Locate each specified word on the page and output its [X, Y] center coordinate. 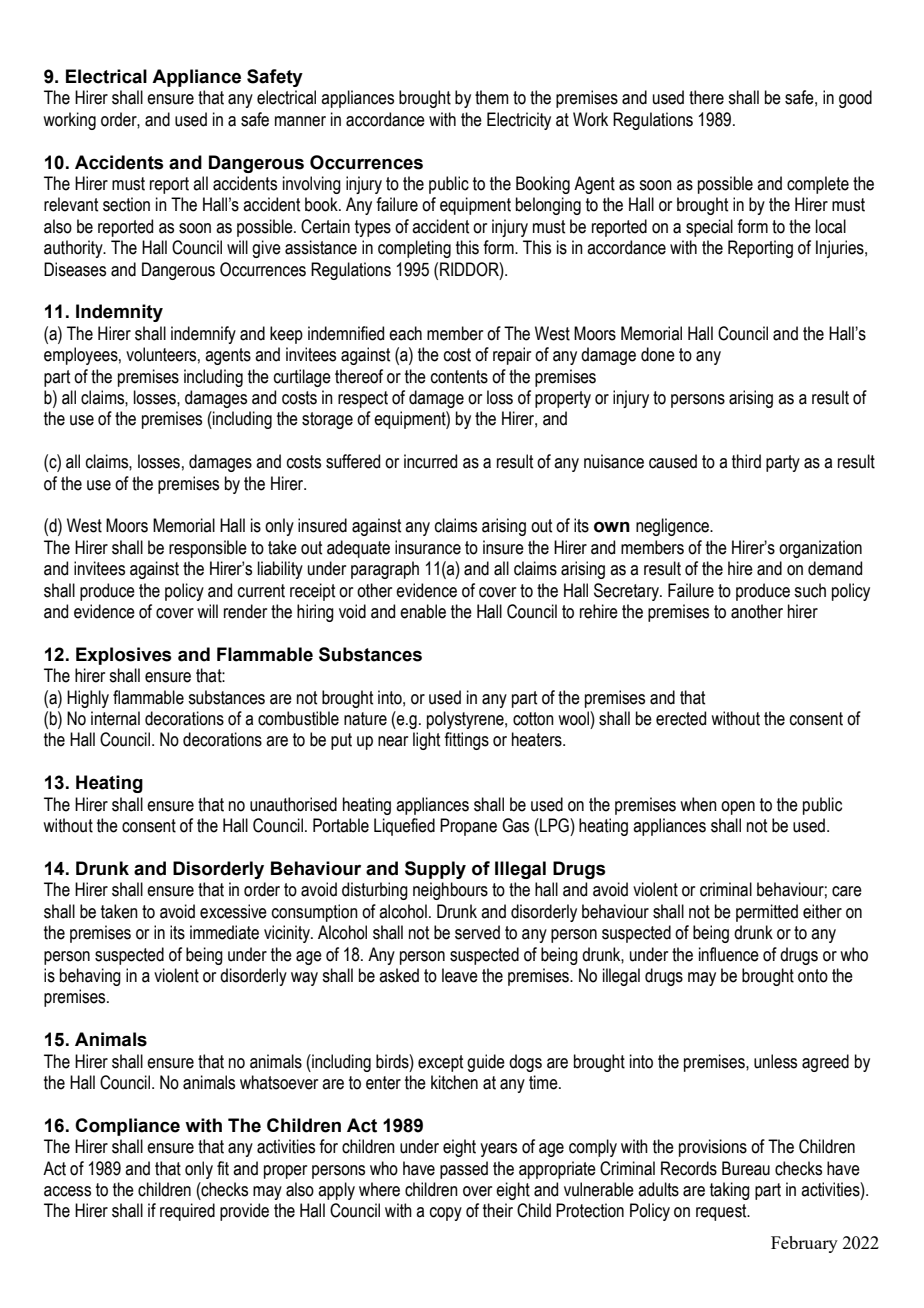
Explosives [124, 656]
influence [729, 954]
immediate [224, 932]
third [746, 461]
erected [681, 718]
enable [423, 611]
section [126, 204]
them [492, 97]
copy [446, 1214]
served [477, 932]
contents [459, 377]
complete [818, 185]
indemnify [203, 335]
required [187, 1212]
